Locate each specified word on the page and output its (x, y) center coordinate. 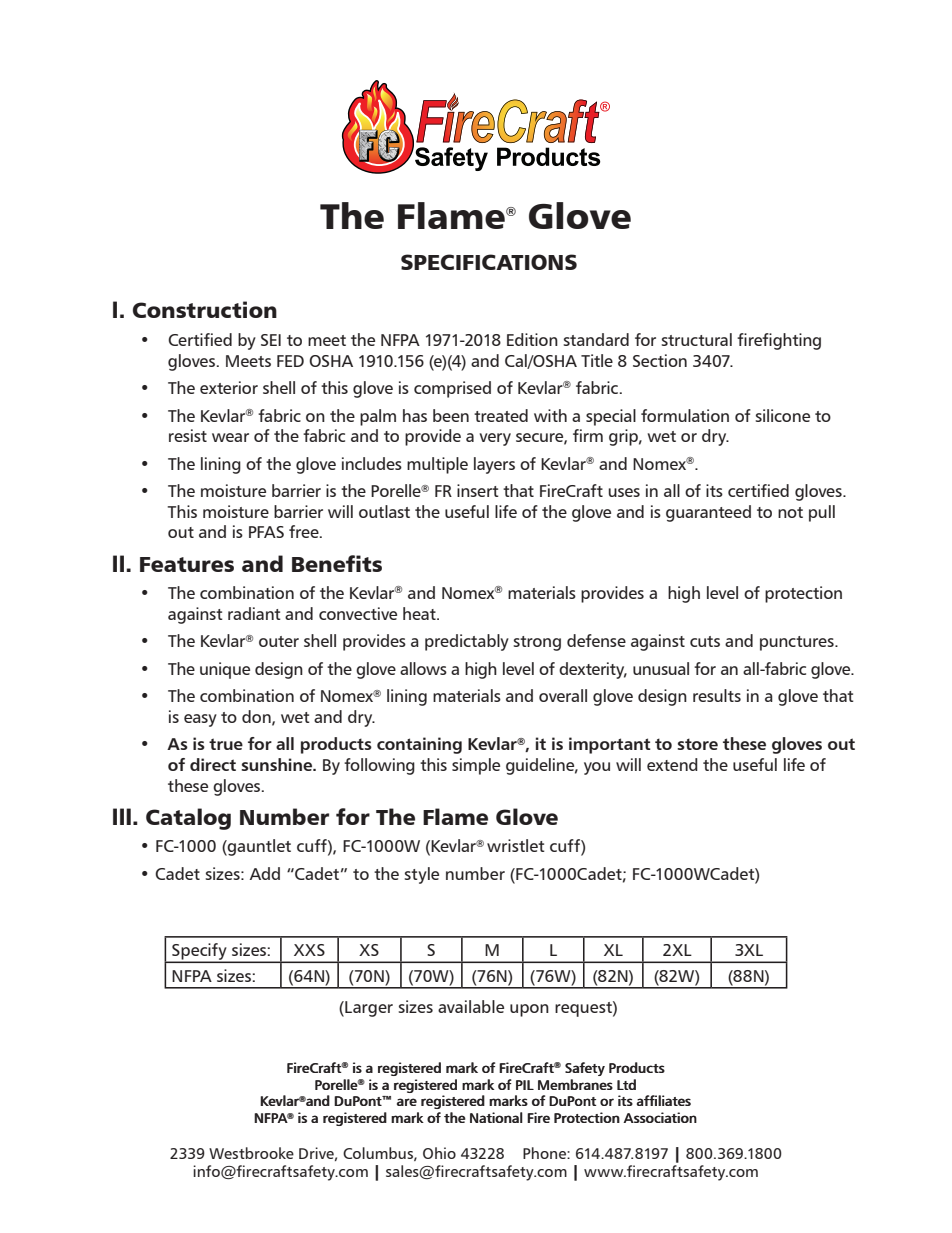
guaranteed (708, 513)
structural (697, 339)
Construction (205, 309)
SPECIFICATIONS (489, 262)
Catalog (188, 819)
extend (672, 764)
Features (187, 564)
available (471, 1006)
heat (420, 613)
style (422, 875)
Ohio (439, 1153)
